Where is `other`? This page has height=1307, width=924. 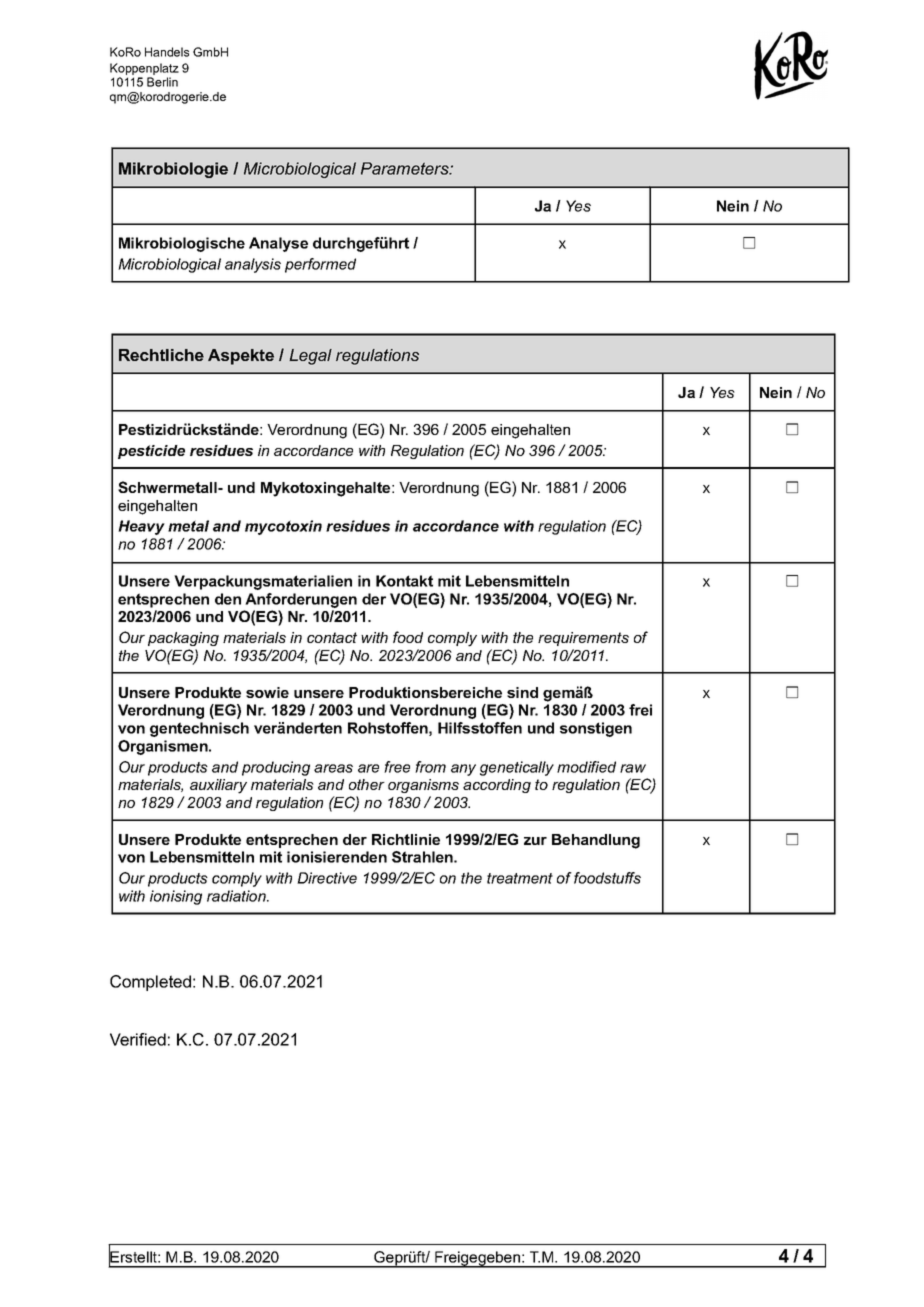
other is located at coordinates (367, 784).
